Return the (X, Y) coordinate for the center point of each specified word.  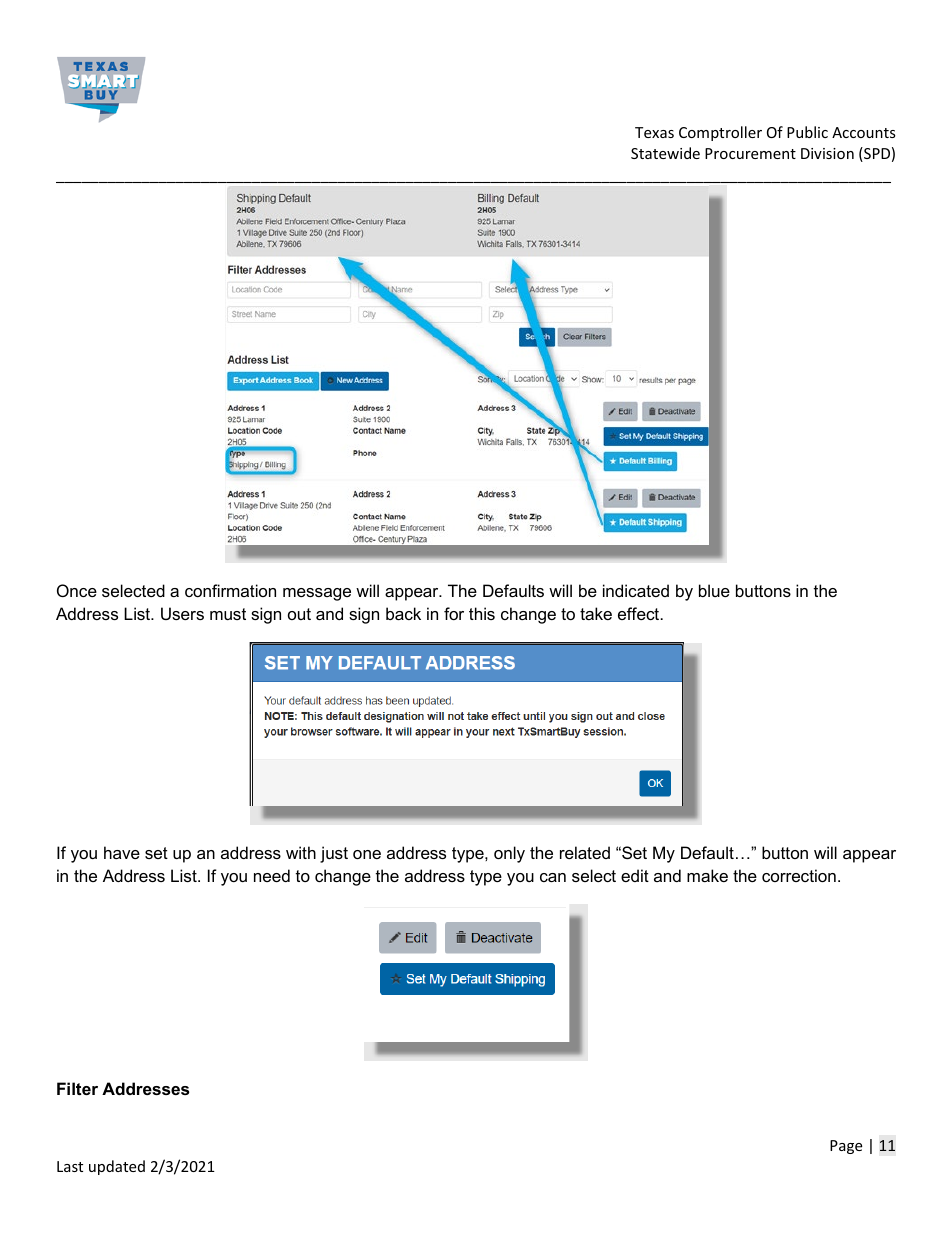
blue (714, 590)
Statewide (665, 153)
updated (117, 1167)
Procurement (750, 153)
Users (182, 613)
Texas (654, 132)
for (454, 613)
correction (799, 875)
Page (846, 1147)
